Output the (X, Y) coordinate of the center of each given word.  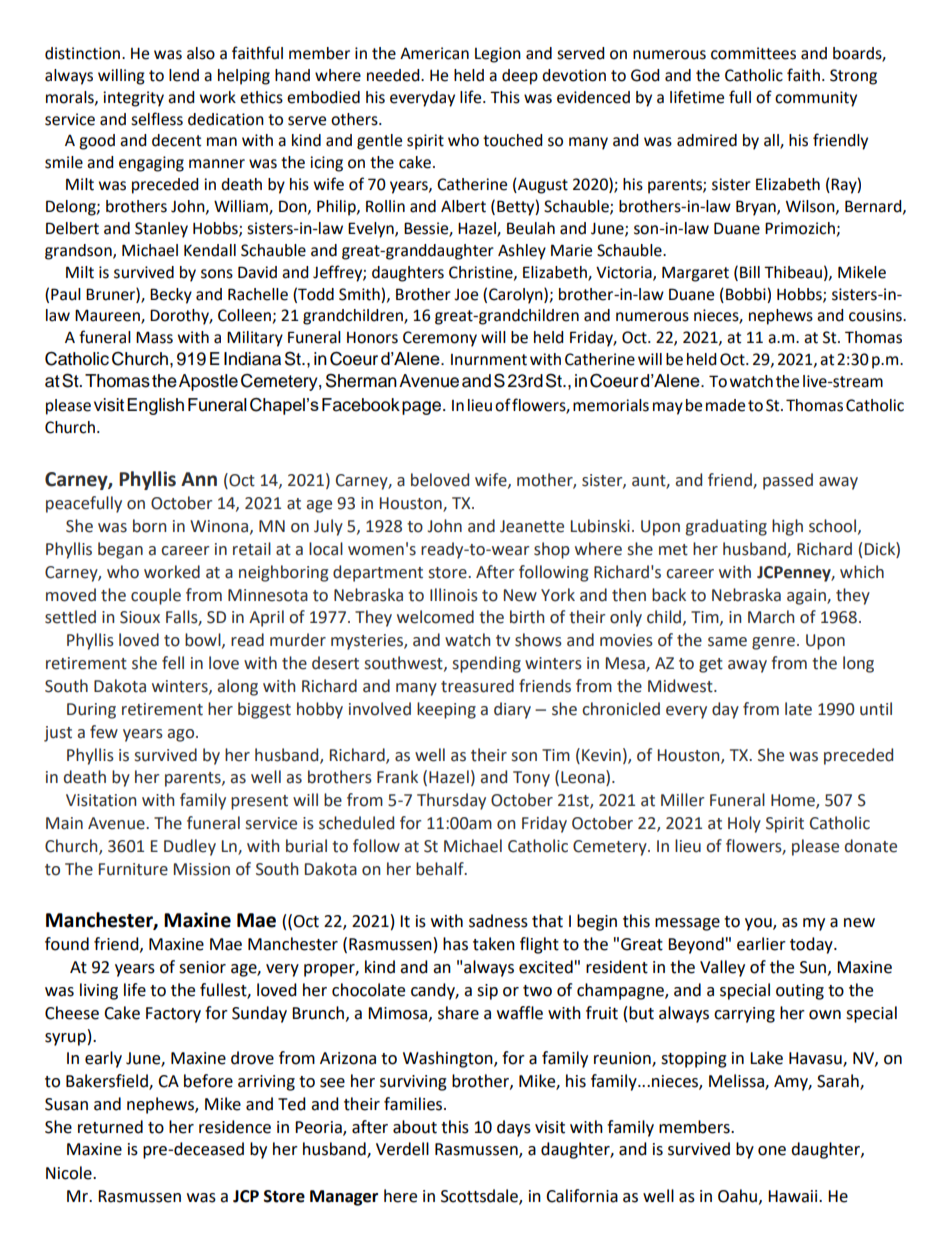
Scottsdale (480, 1196)
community (816, 99)
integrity (133, 99)
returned (110, 1127)
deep (520, 77)
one (772, 1151)
